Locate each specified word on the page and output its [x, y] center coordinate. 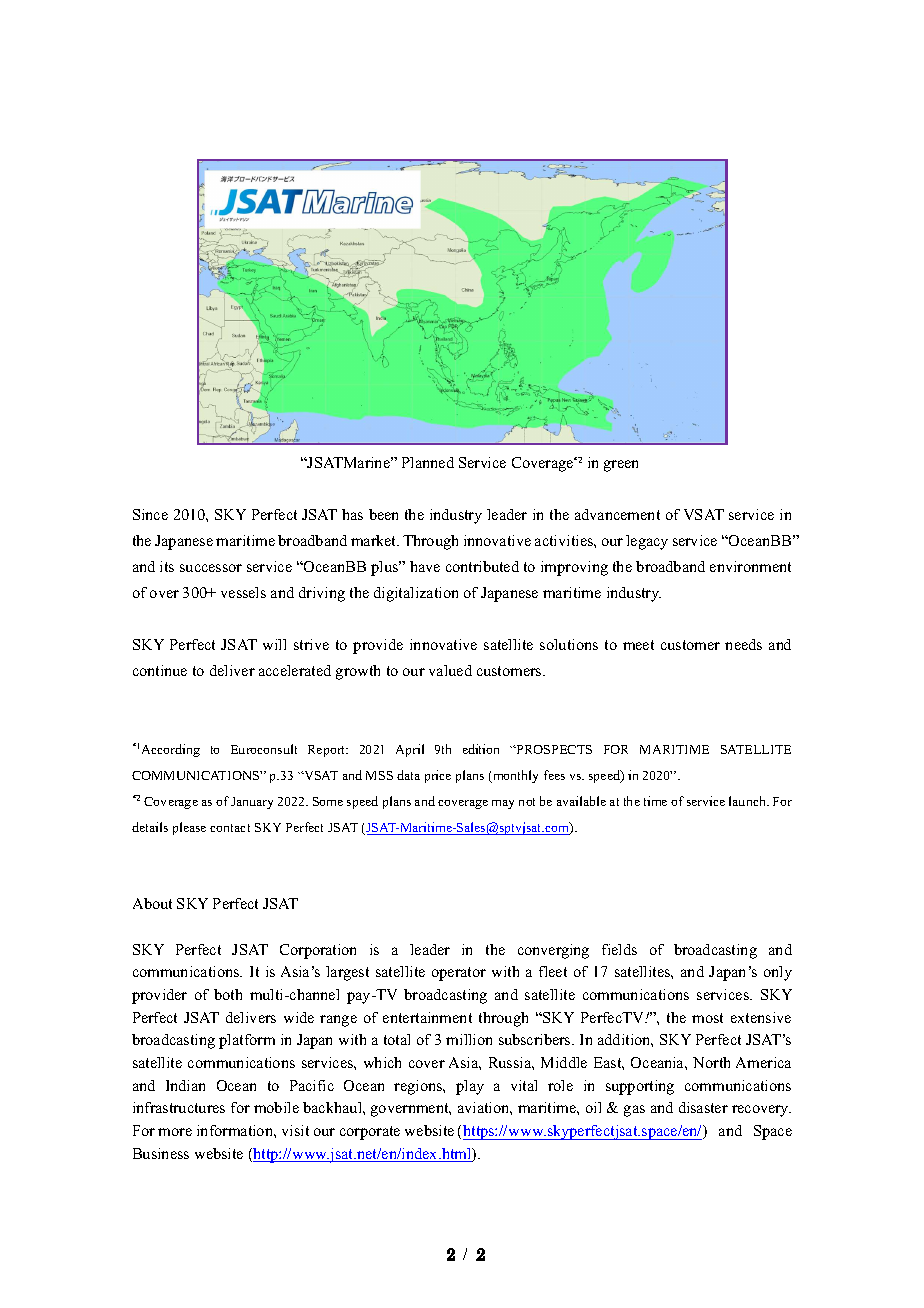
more [175, 1132]
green [621, 466]
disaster [703, 1107]
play [470, 1087]
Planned [428, 462]
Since [150, 514]
